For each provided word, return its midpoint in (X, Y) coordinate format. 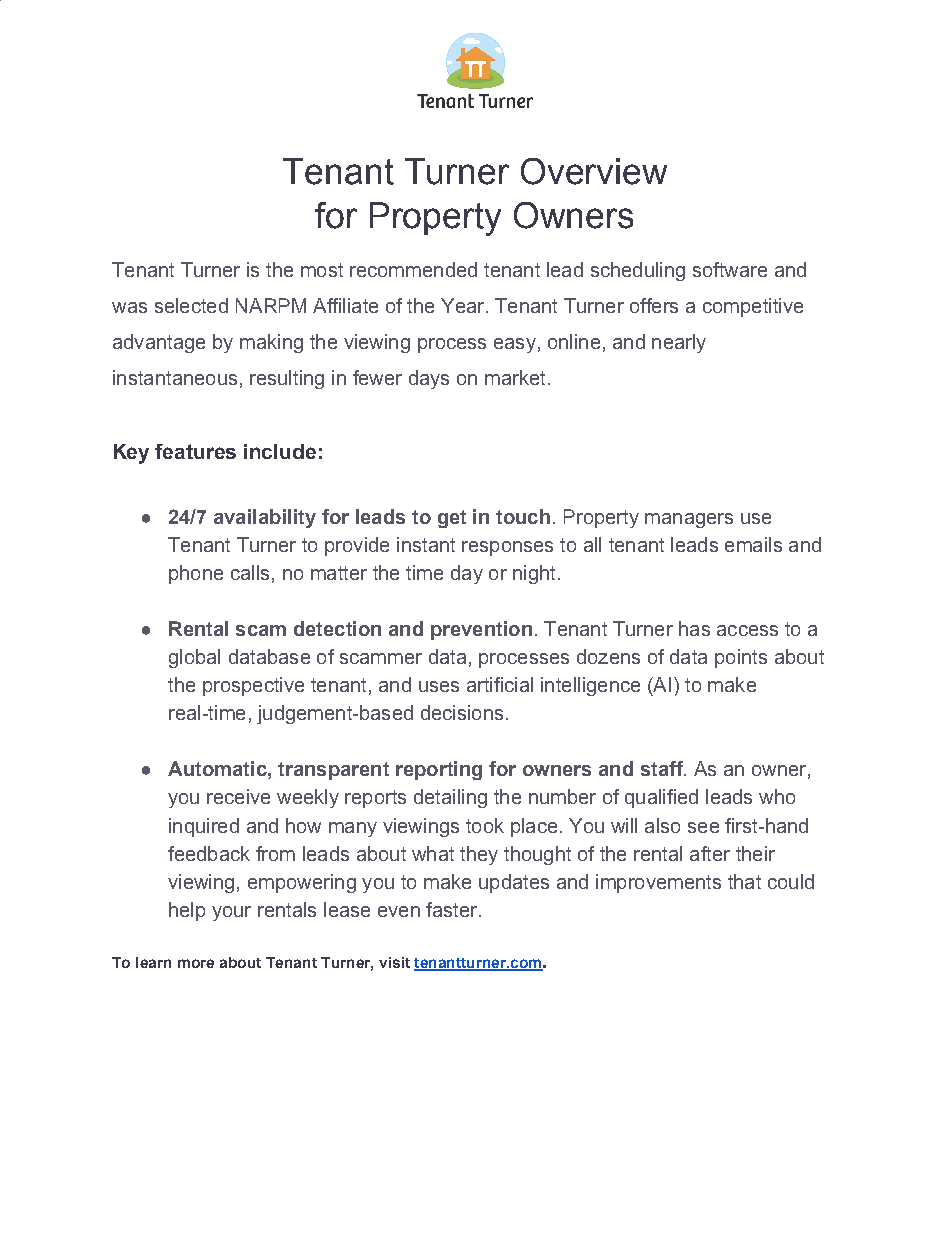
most (322, 270)
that (744, 881)
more (196, 963)
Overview (594, 171)
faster (453, 909)
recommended (413, 269)
